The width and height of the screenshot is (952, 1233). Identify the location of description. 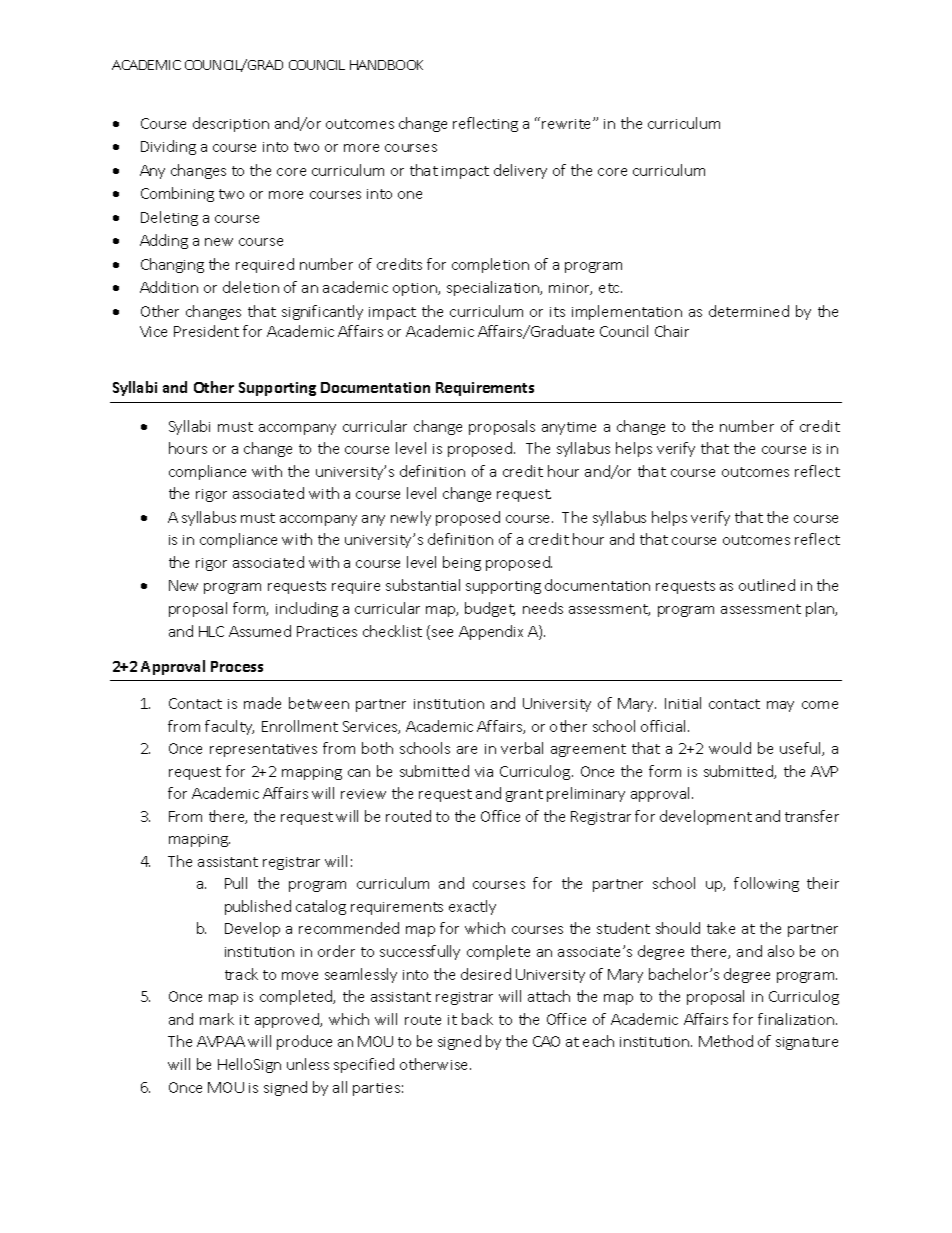
(231, 124).
